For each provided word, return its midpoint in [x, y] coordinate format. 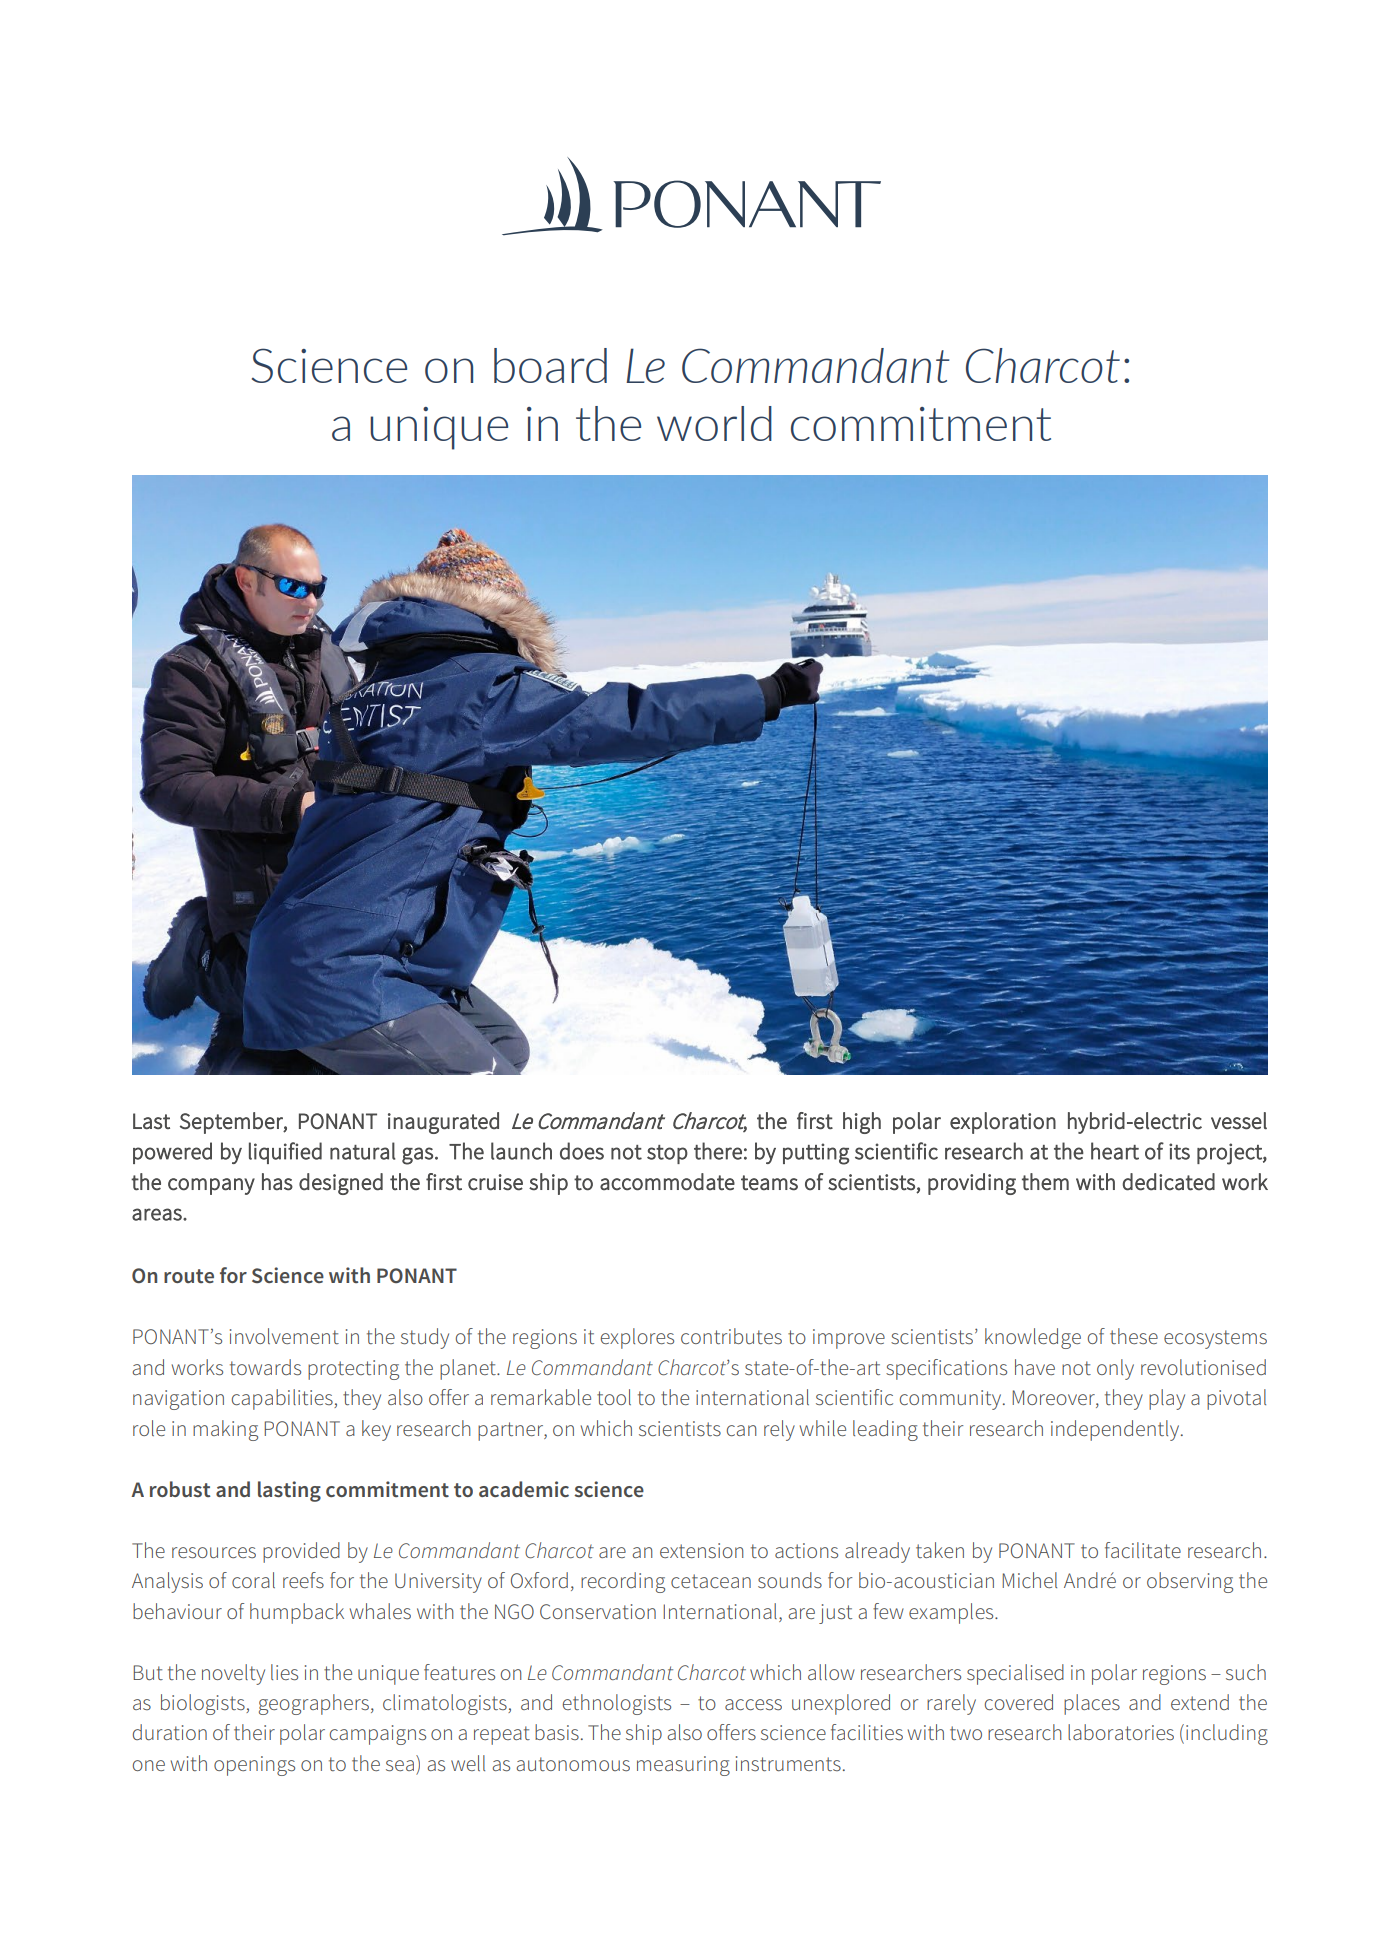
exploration [1003, 1123]
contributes [731, 1336]
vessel [1239, 1121]
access [753, 1704]
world [714, 423]
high [862, 1123]
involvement [284, 1336]
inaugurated [443, 1123]
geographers [314, 1704]
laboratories [1121, 1732]
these [1134, 1336]
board [550, 365]
